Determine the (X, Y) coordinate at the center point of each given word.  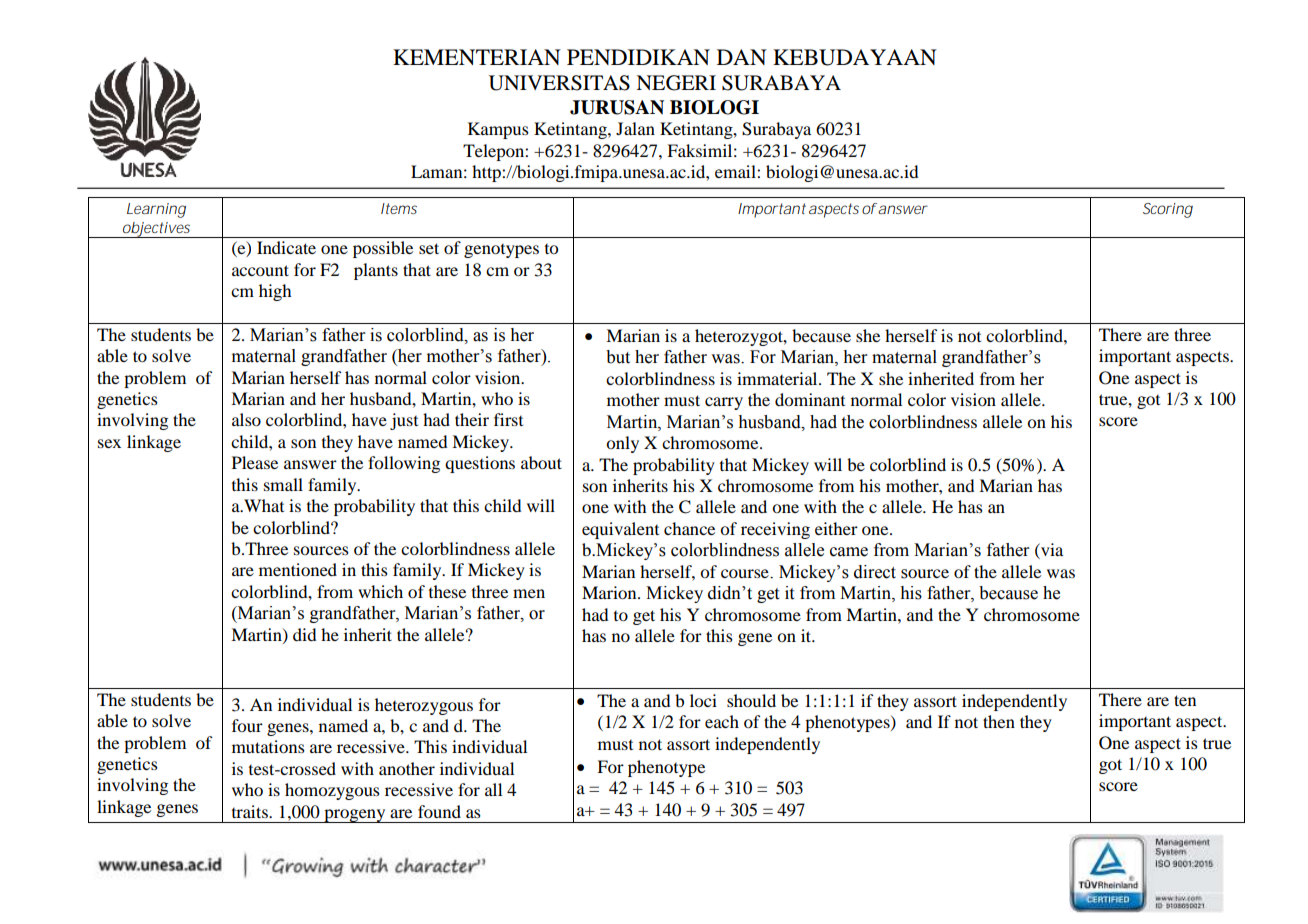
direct (875, 572)
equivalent (620, 530)
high (275, 292)
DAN (742, 57)
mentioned (298, 569)
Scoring (1168, 210)
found (439, 811)
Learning (156, 210)
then (999, 721)
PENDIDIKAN (638, 57)
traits (251, 811)
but (618, 357)
